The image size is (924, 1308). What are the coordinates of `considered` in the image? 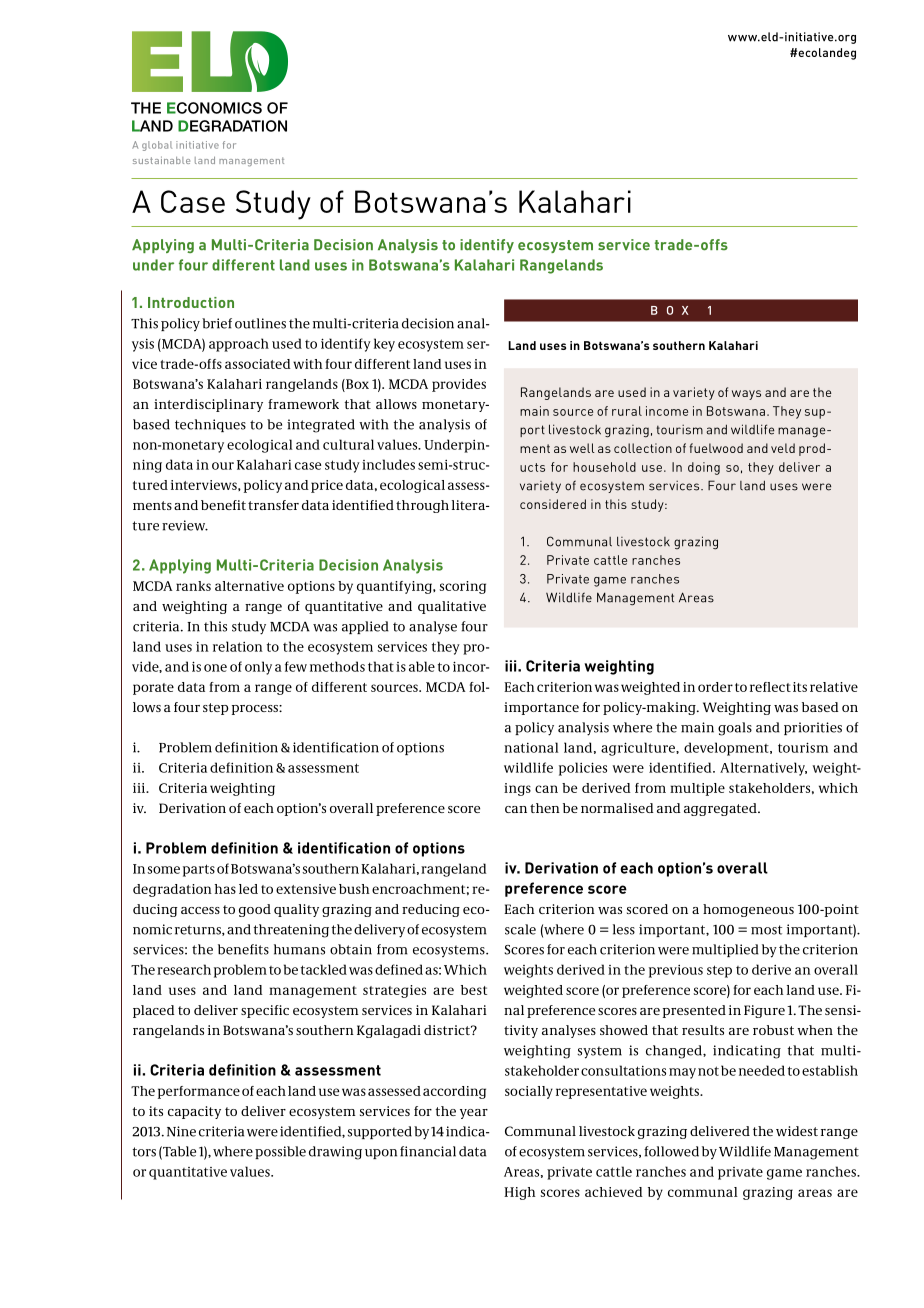 It's located at (553, 504).
